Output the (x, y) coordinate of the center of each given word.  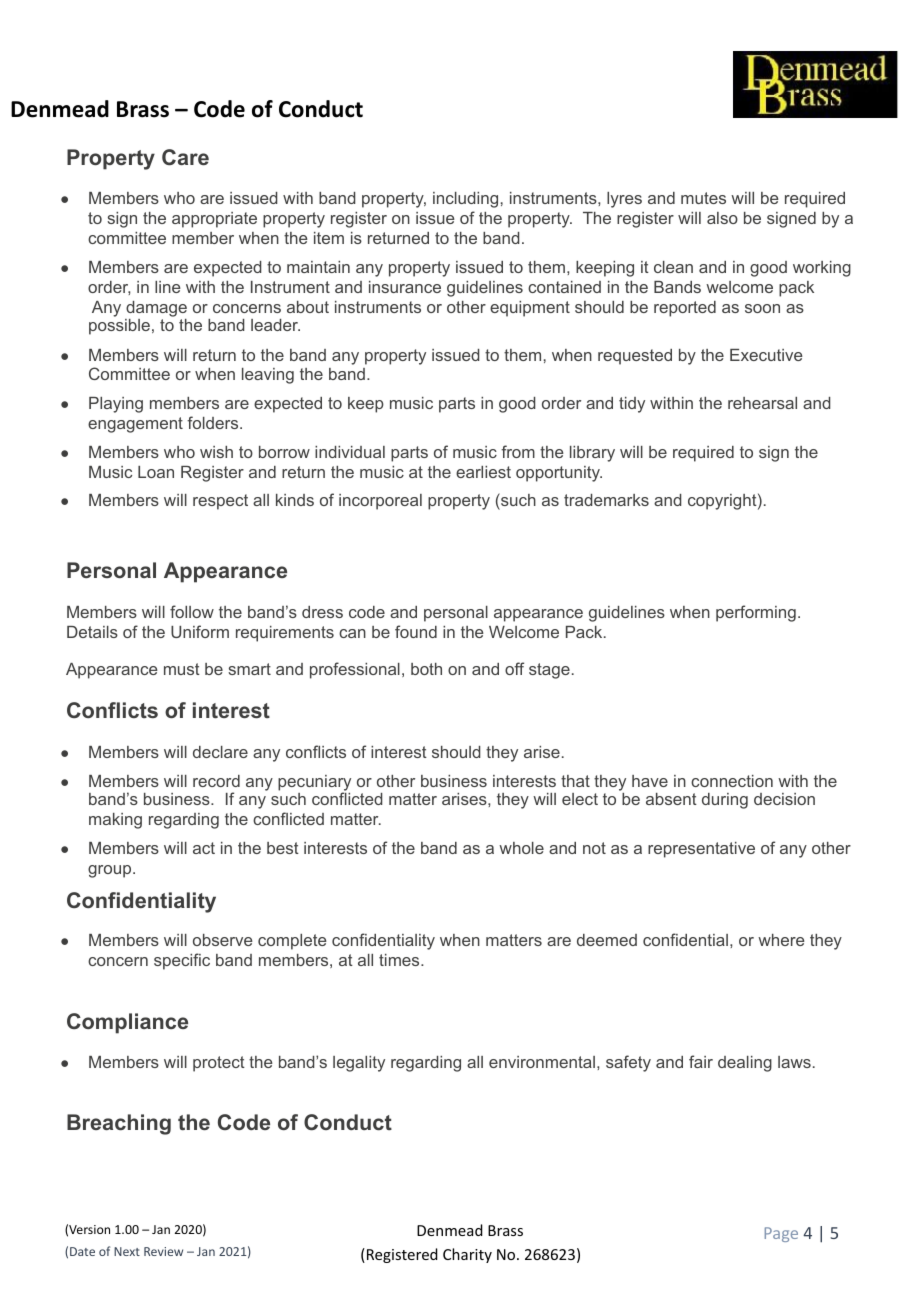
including (465, 200)
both (426, 669)
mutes (703, 198)
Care (185, 157)
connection (732, 781)
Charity (467, 1255)
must (182, 669)
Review (163, 1251)
